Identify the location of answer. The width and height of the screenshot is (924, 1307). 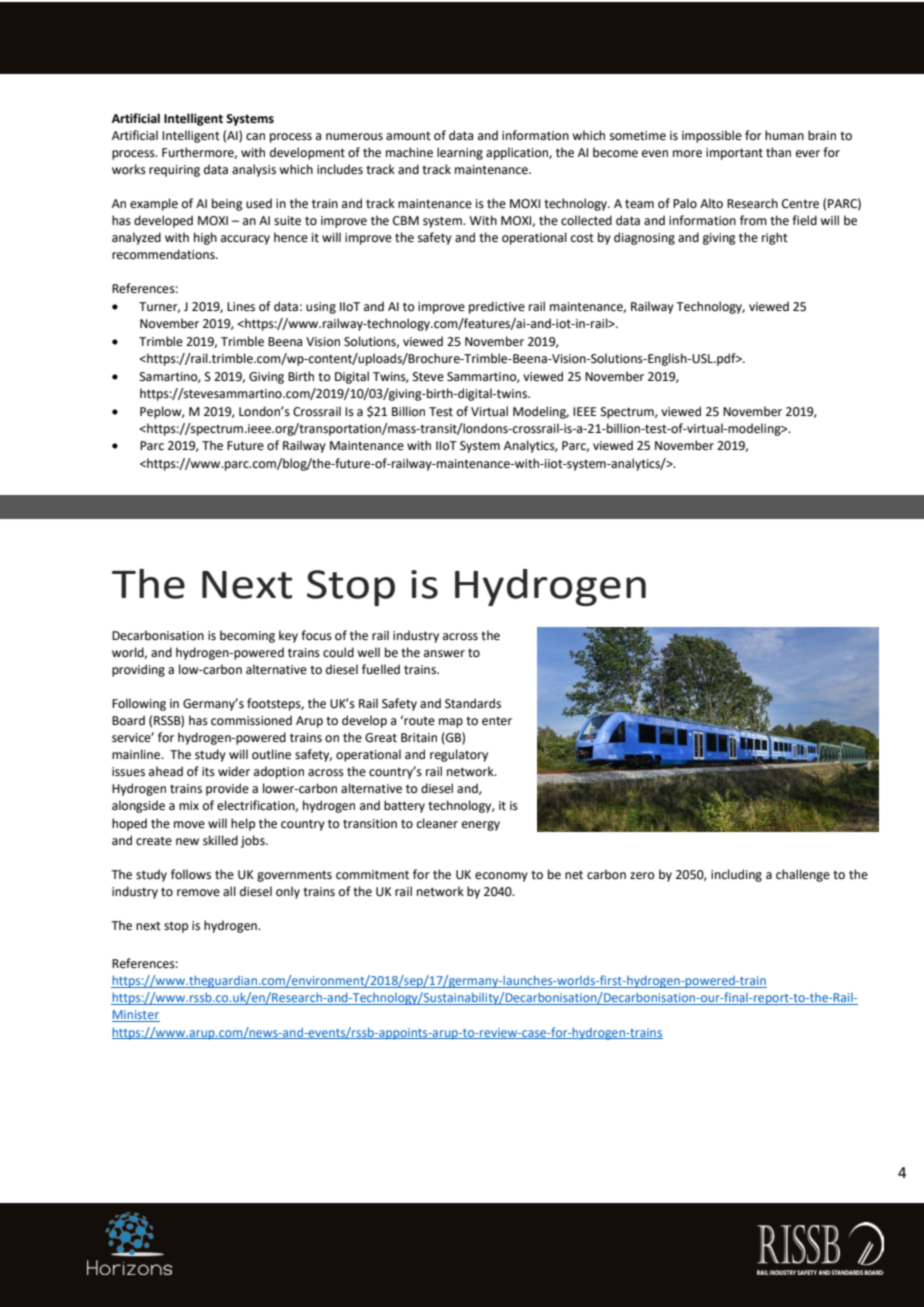
(444, 654).
